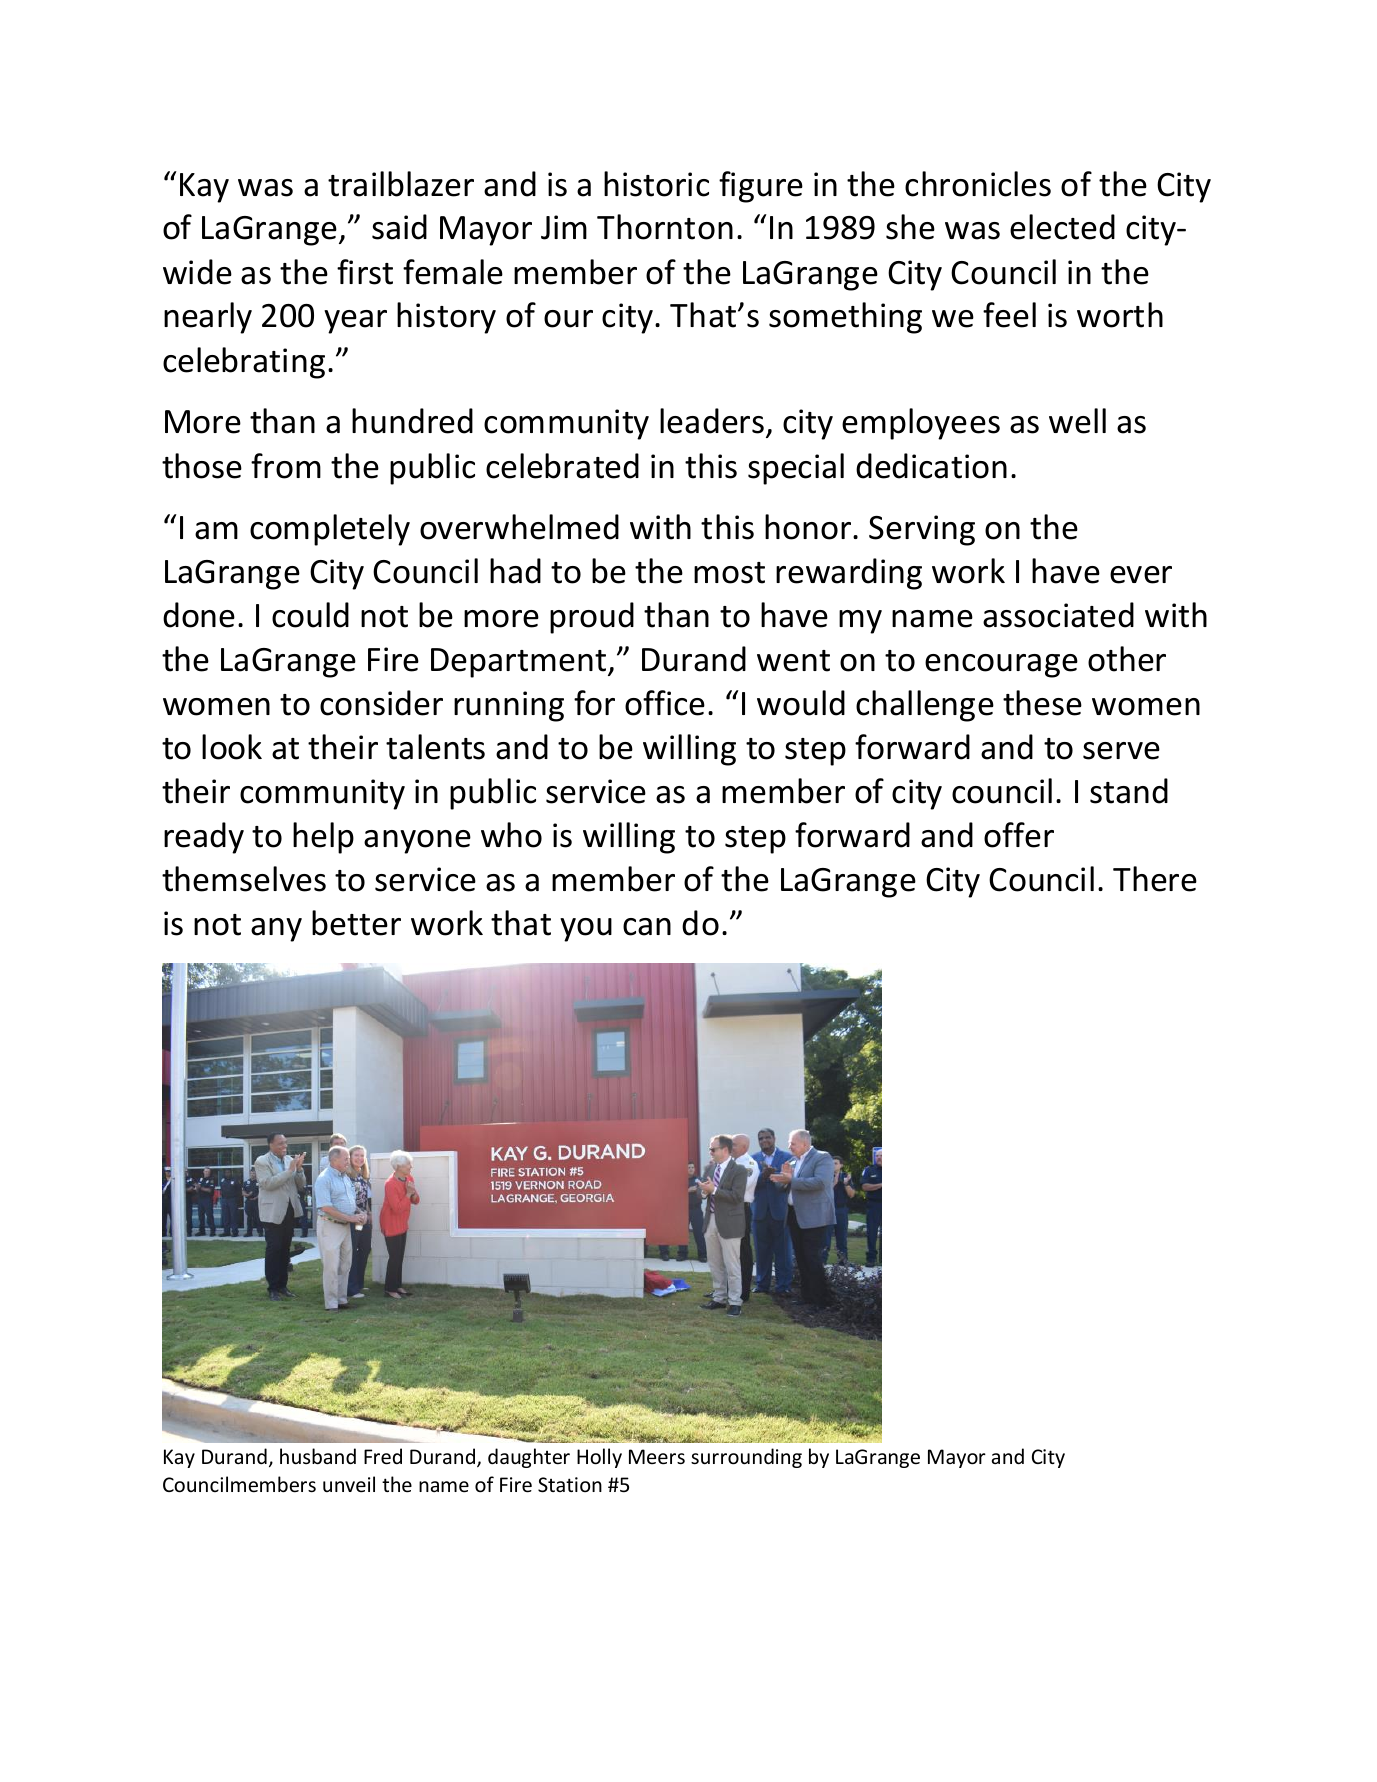 The image size is (1377, 1782). I want to click on said, so click(399, 227).
